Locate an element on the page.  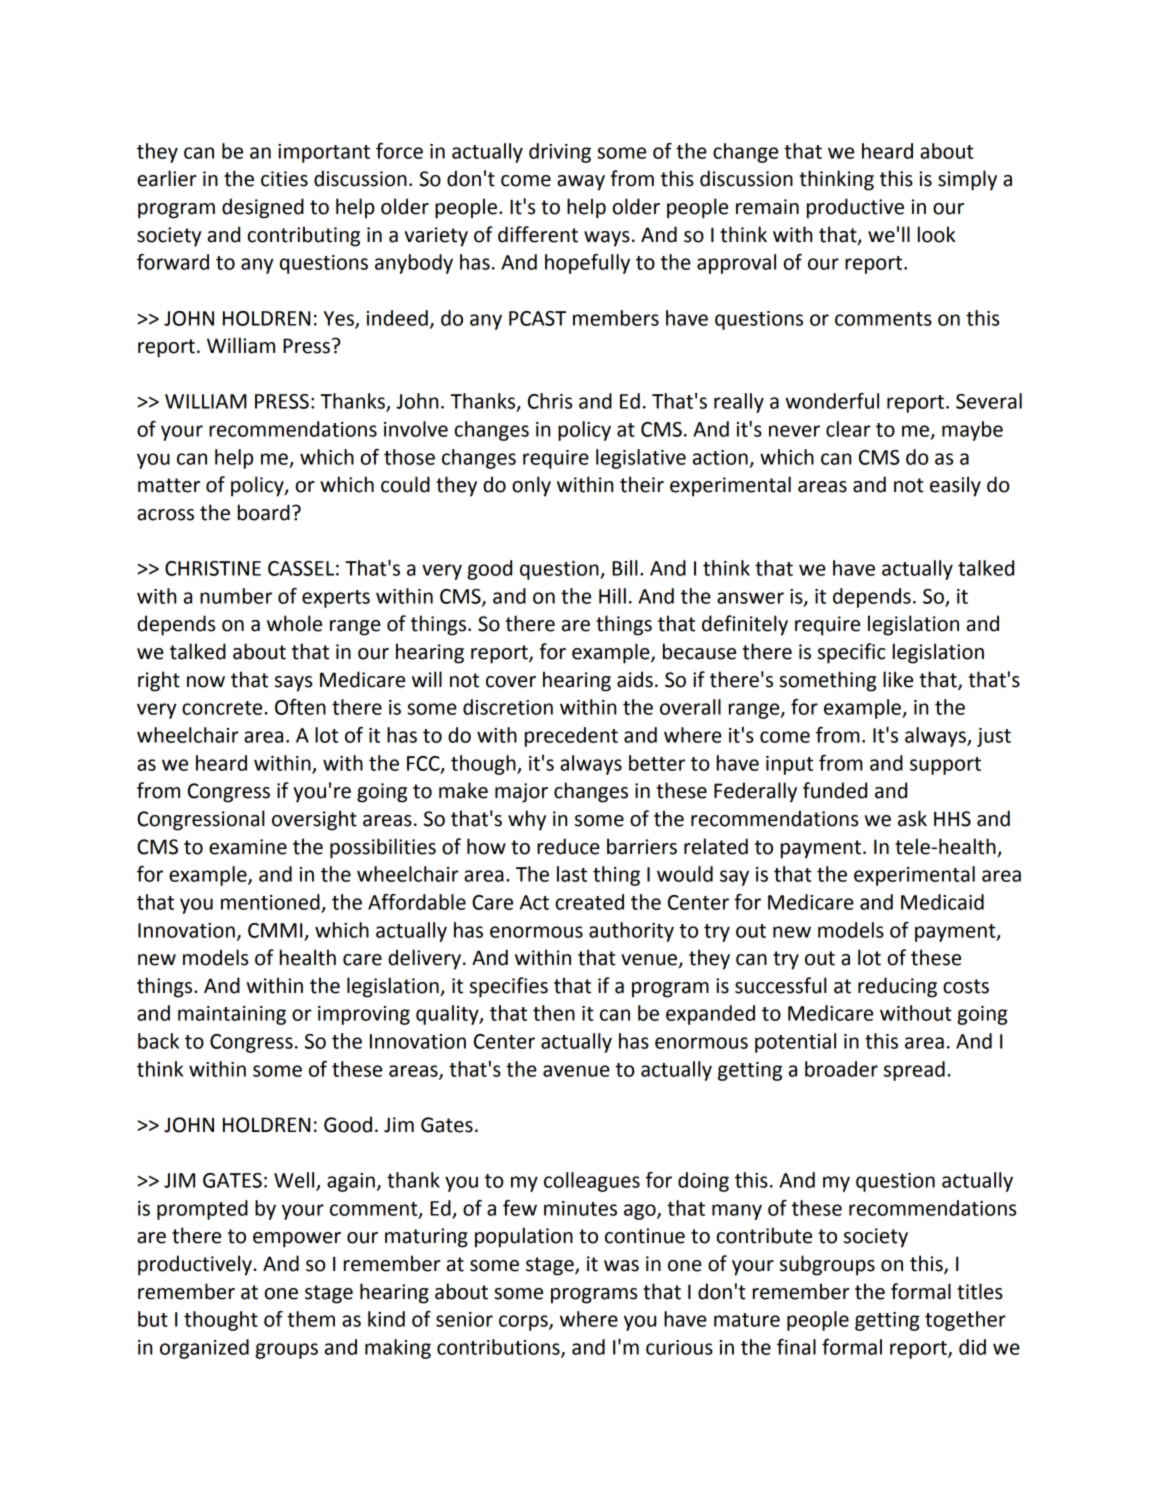
Bill is located at coordinates (625, 568).
